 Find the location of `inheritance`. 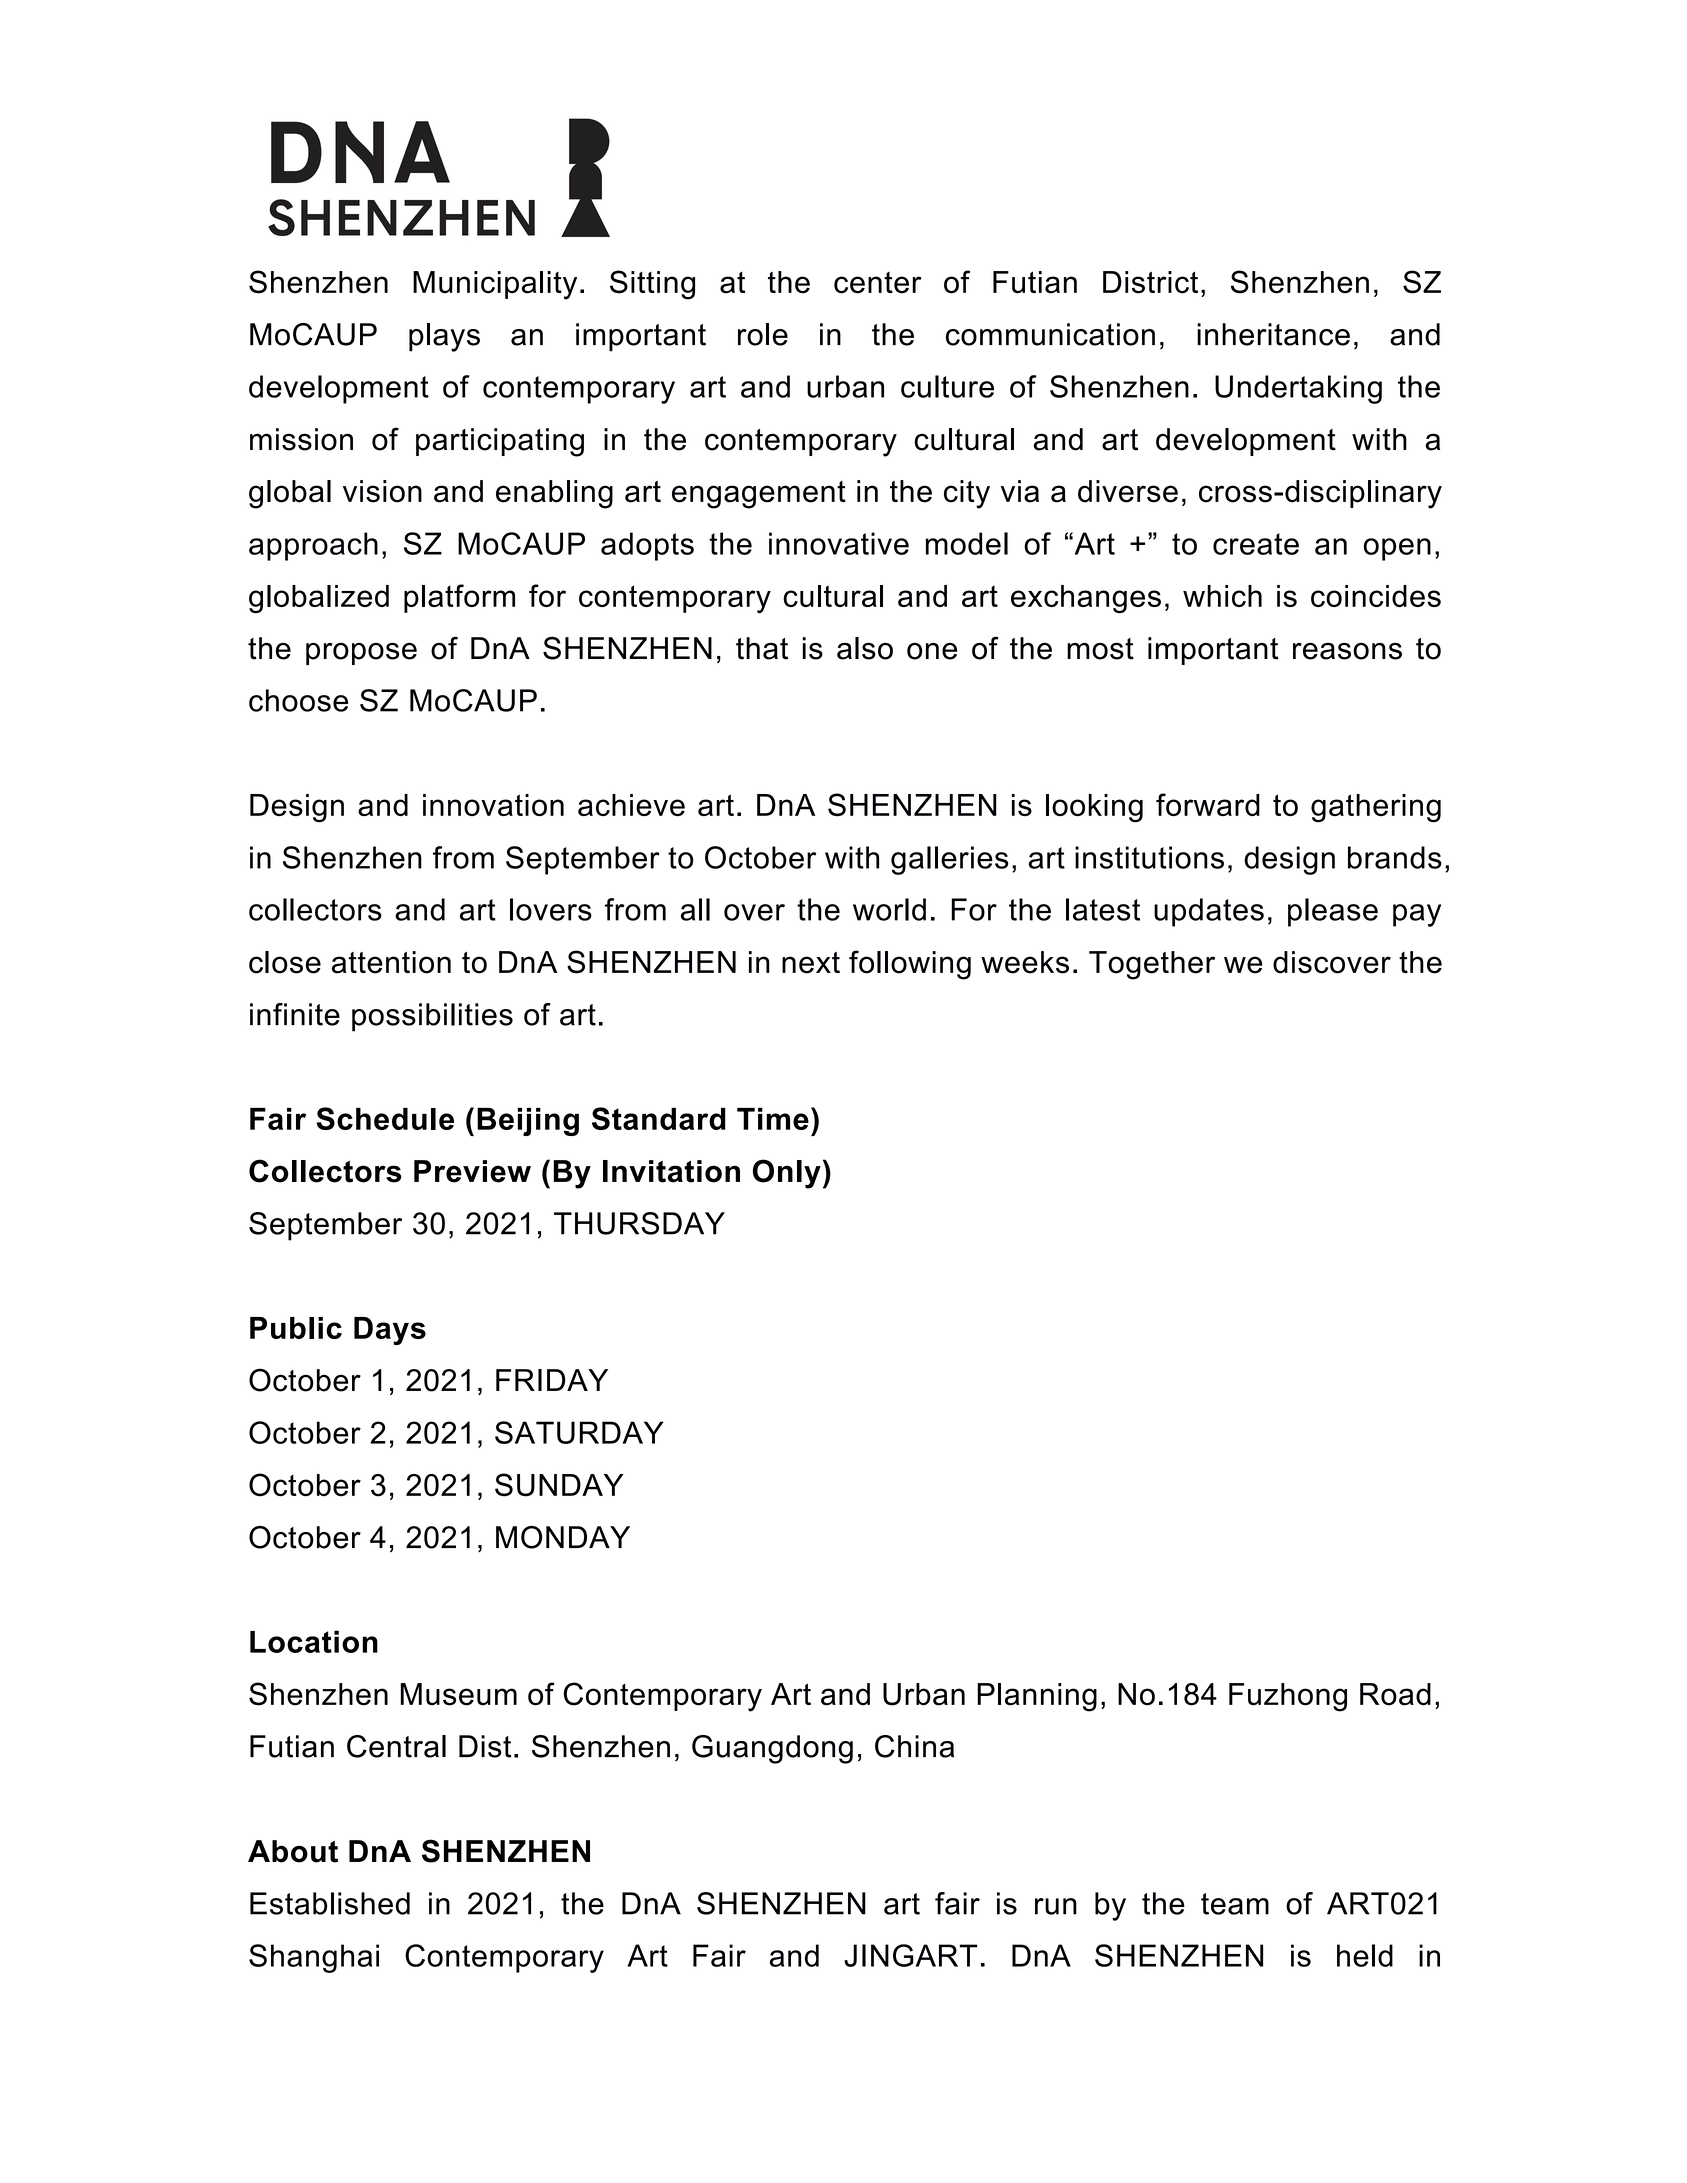

inheritance is located at coordinates (1273, 334).
